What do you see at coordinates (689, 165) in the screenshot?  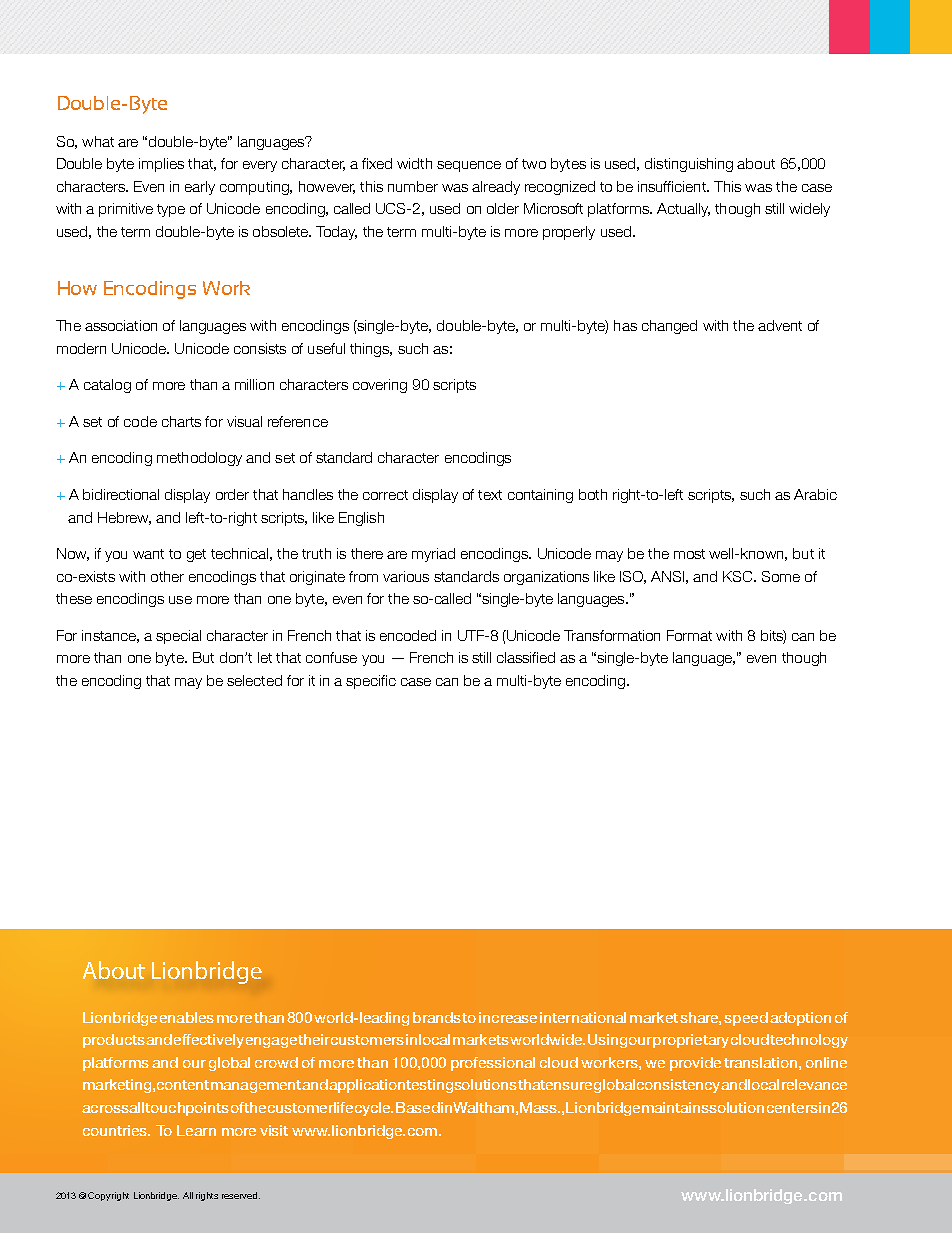 I see `distinguishing` at bounding box center [689, 165].
